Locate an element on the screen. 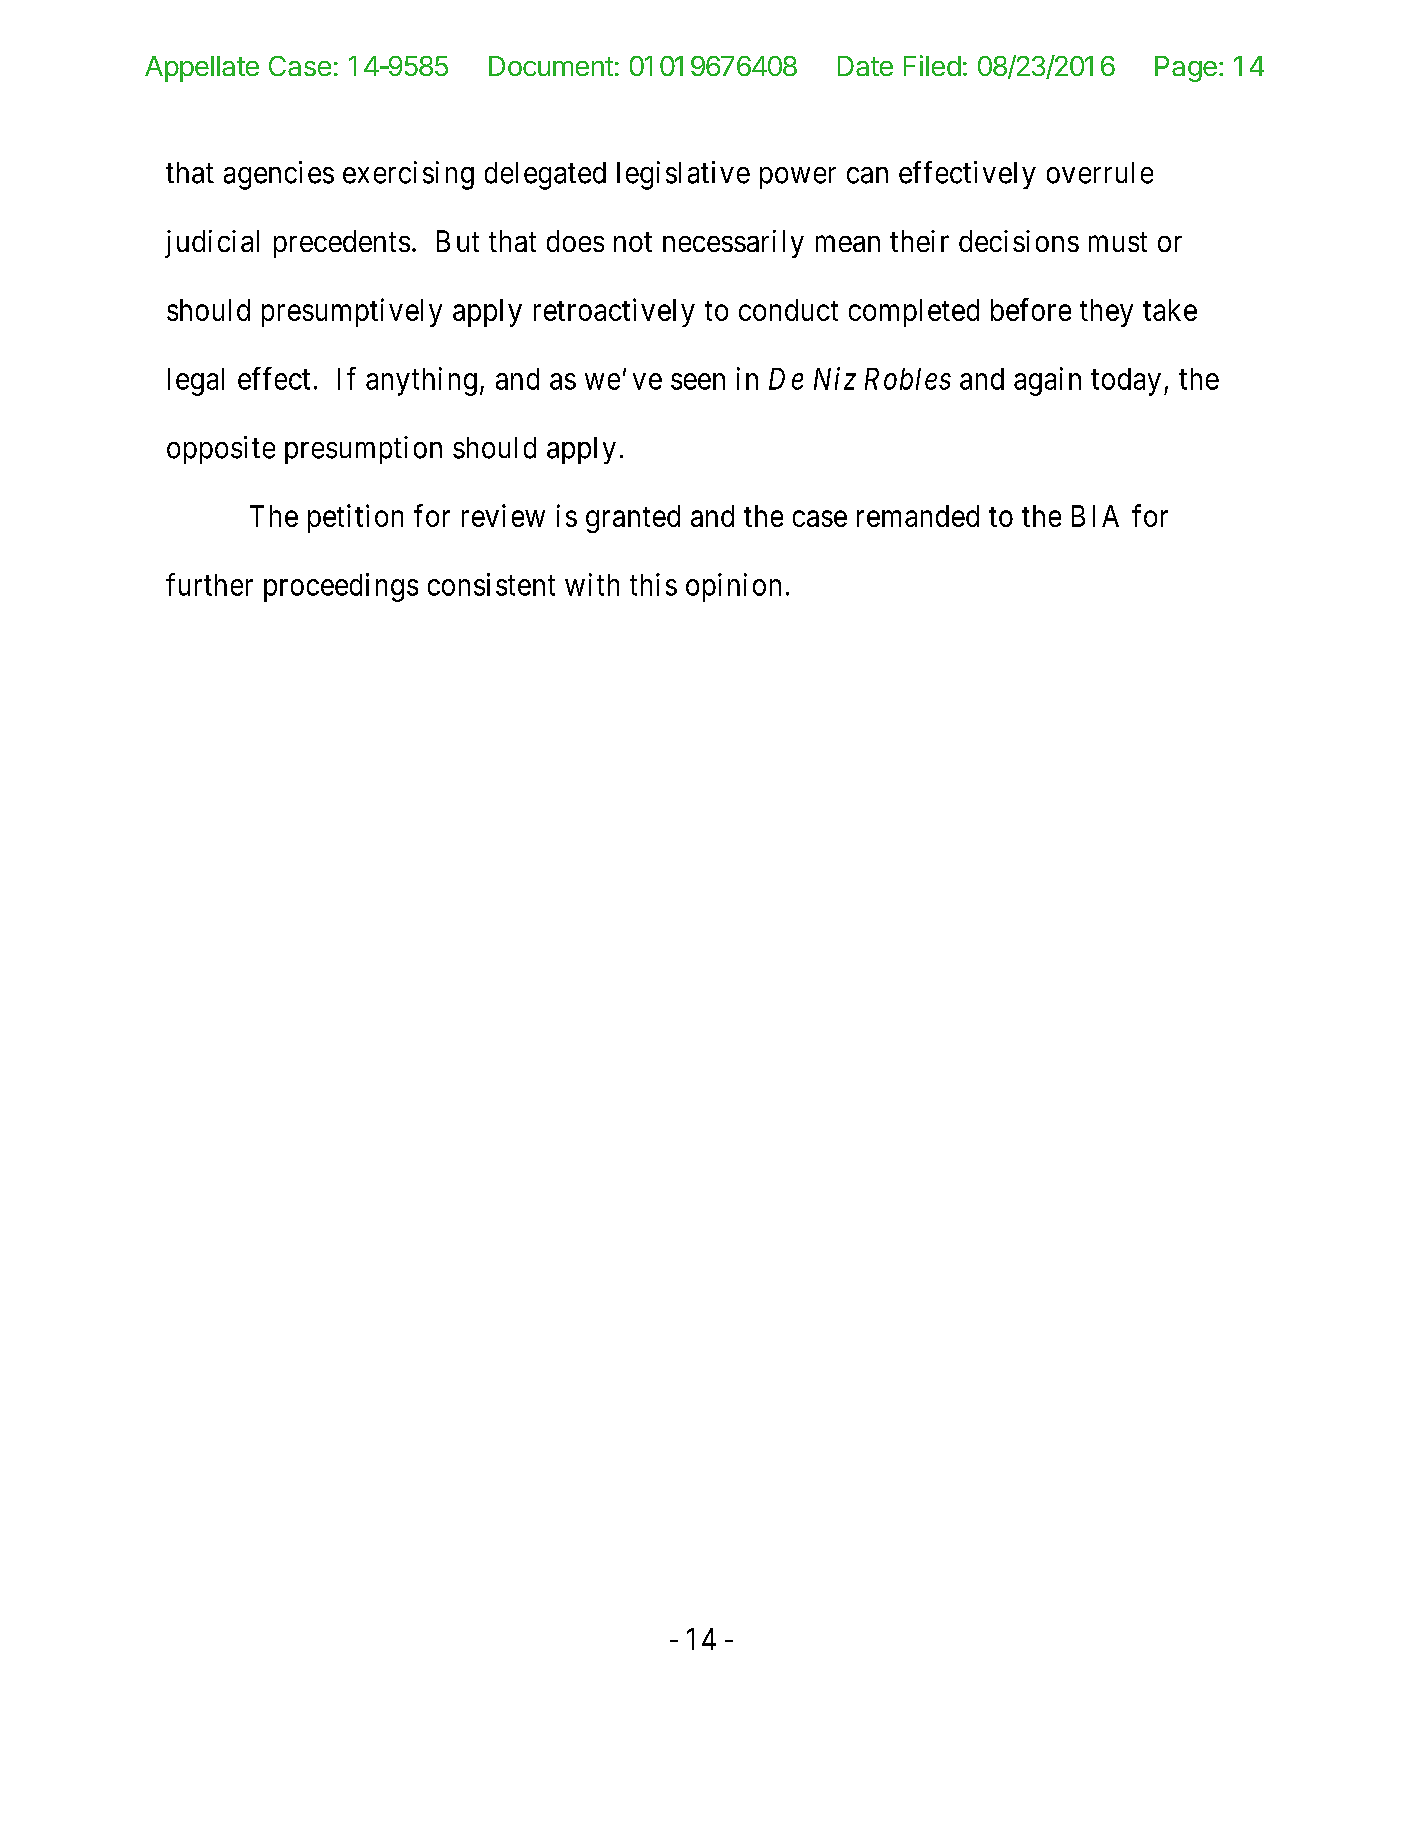 This screenshot has height=1822, width=1408. retroactively is located at coordinates (614, 312).
